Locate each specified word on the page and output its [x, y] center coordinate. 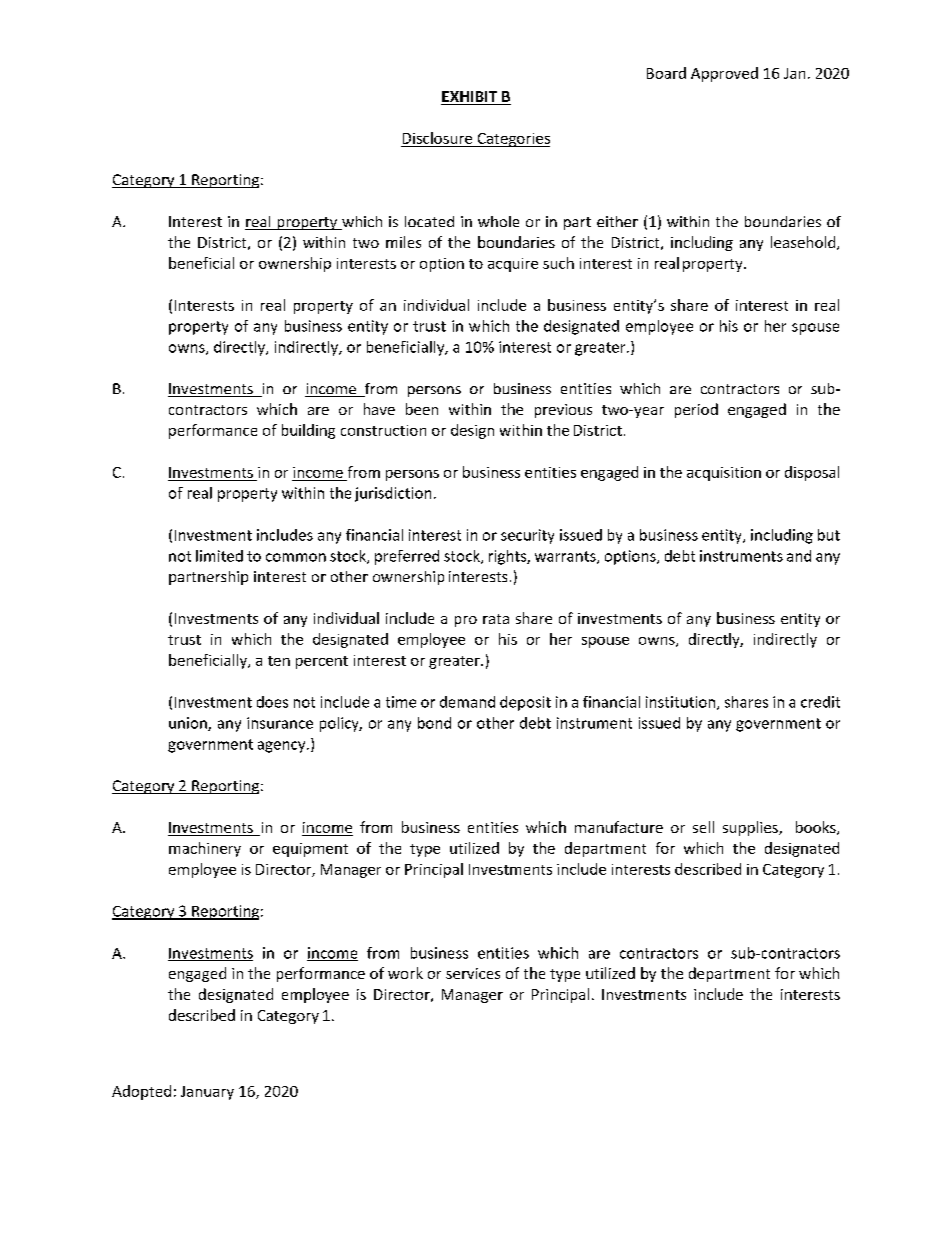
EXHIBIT [470, 98]
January [207, 1093]
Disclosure [437, 138]
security [527, 536]
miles [403, 242]
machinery [205, 849]
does [272, 702]
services [473, 973]
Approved [724, 74]
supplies [751, 828]
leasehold [804, 243]
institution [682, 703]
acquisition [724, 474]
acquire [513, 265]
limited [219, 556]
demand [467, 702]
